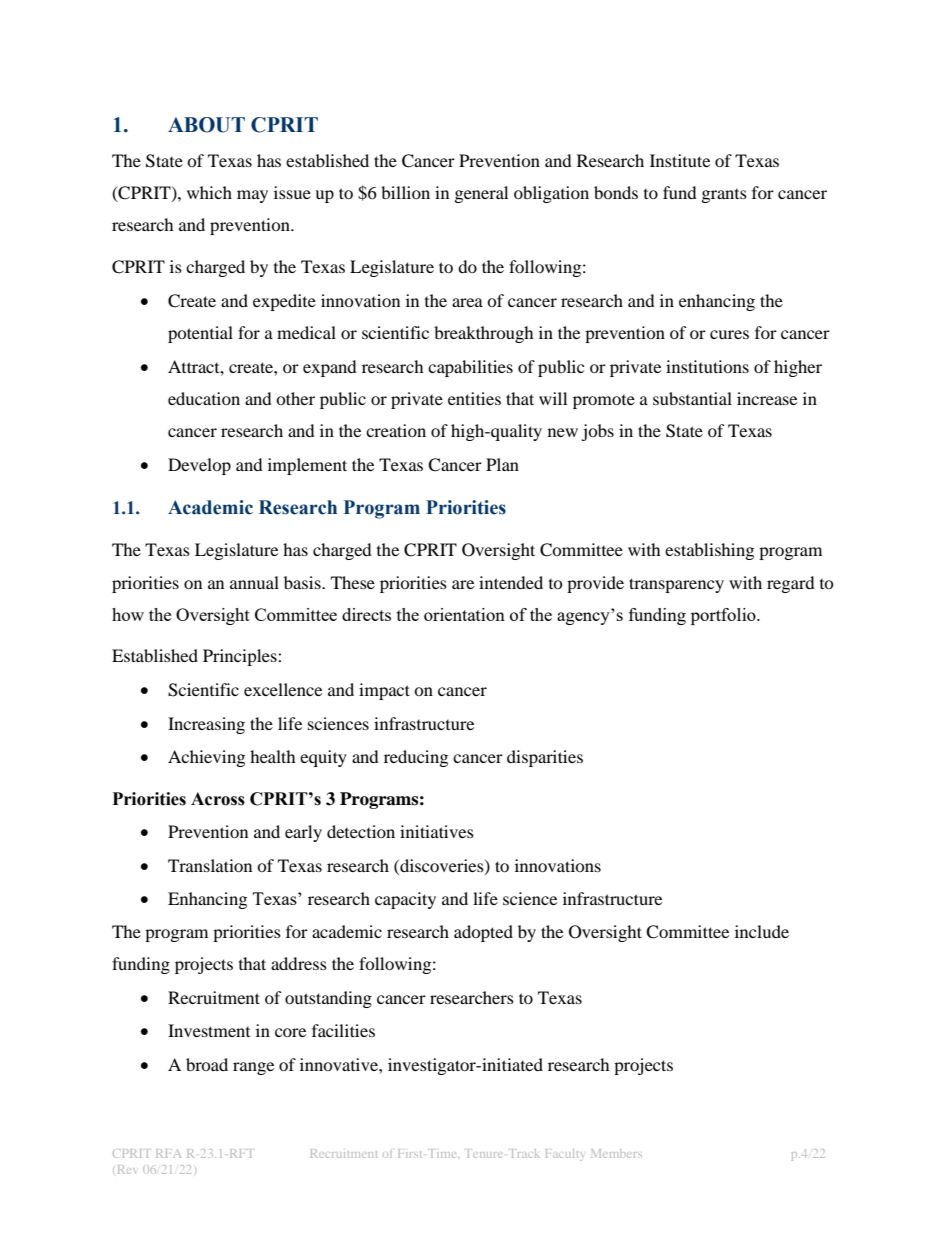  What do you see at coordinates (680, 160) in the screenshot?
I see `Institute` at bounding box center [680, 160].
